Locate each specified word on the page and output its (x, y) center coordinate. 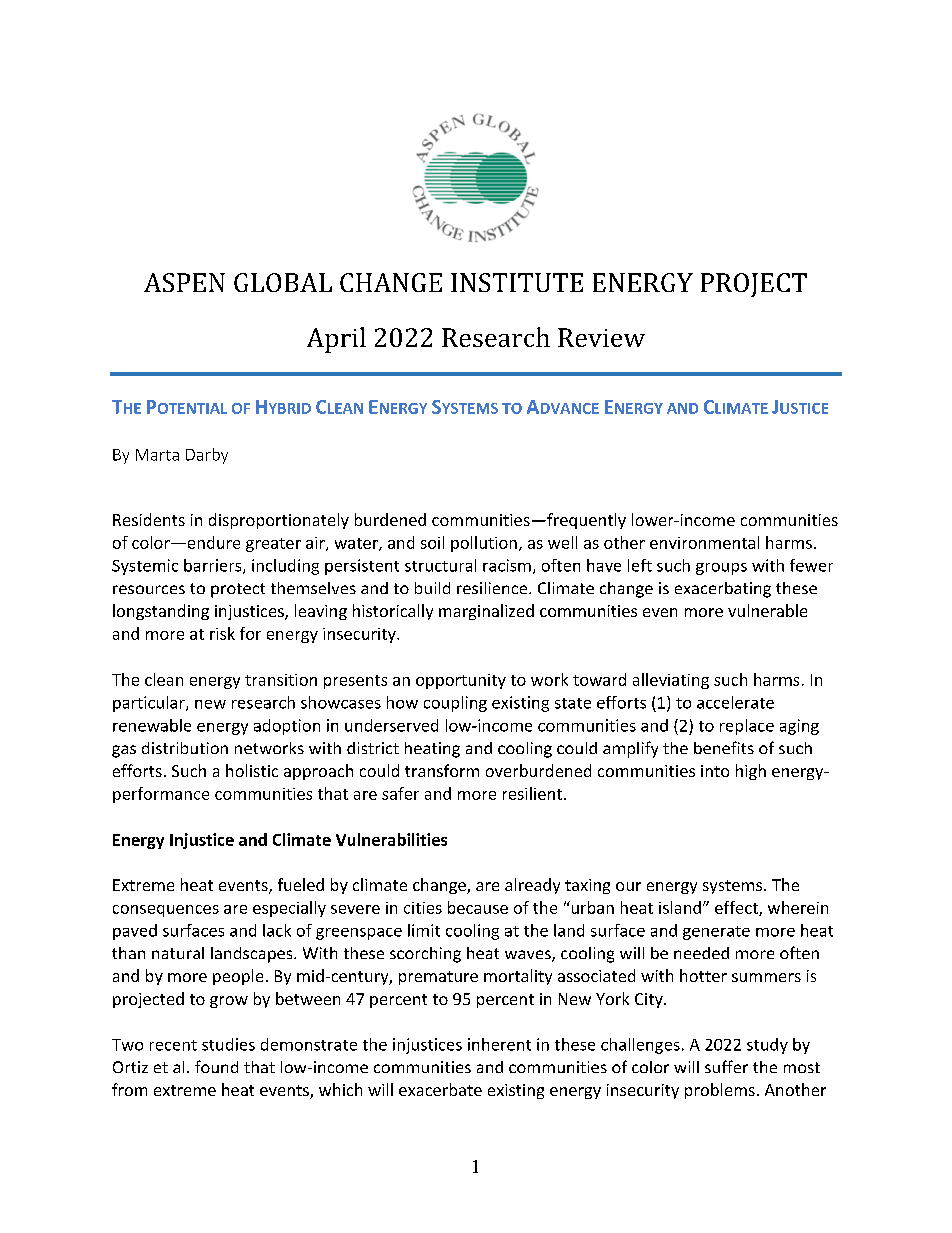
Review (601, 337)
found (216, 1066)
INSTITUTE (517, 282)
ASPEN (184, 282)
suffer (726, 1066)
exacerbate (440, 1089)
